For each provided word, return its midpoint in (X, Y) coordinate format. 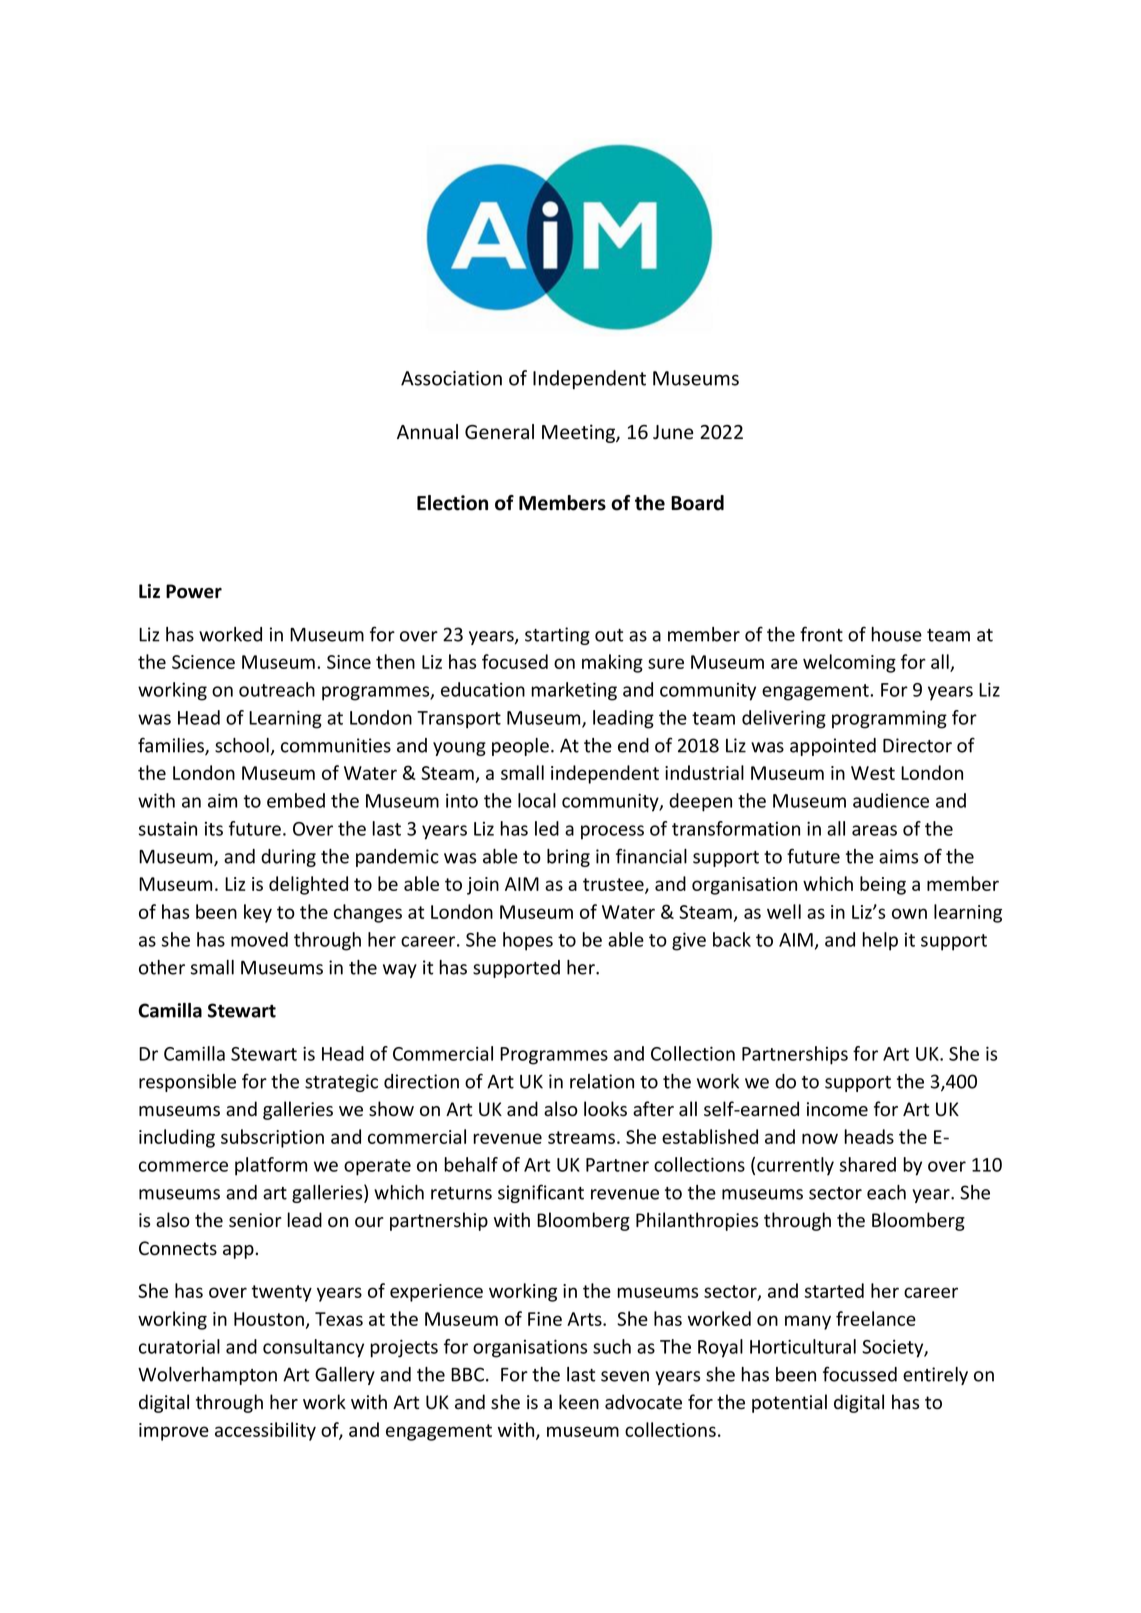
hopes (528, 941)
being (883, 885)
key (258, 913)
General (499, 432)
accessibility (265, 1431)
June (673, 432)
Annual (427, 432)
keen (579, 1402)
